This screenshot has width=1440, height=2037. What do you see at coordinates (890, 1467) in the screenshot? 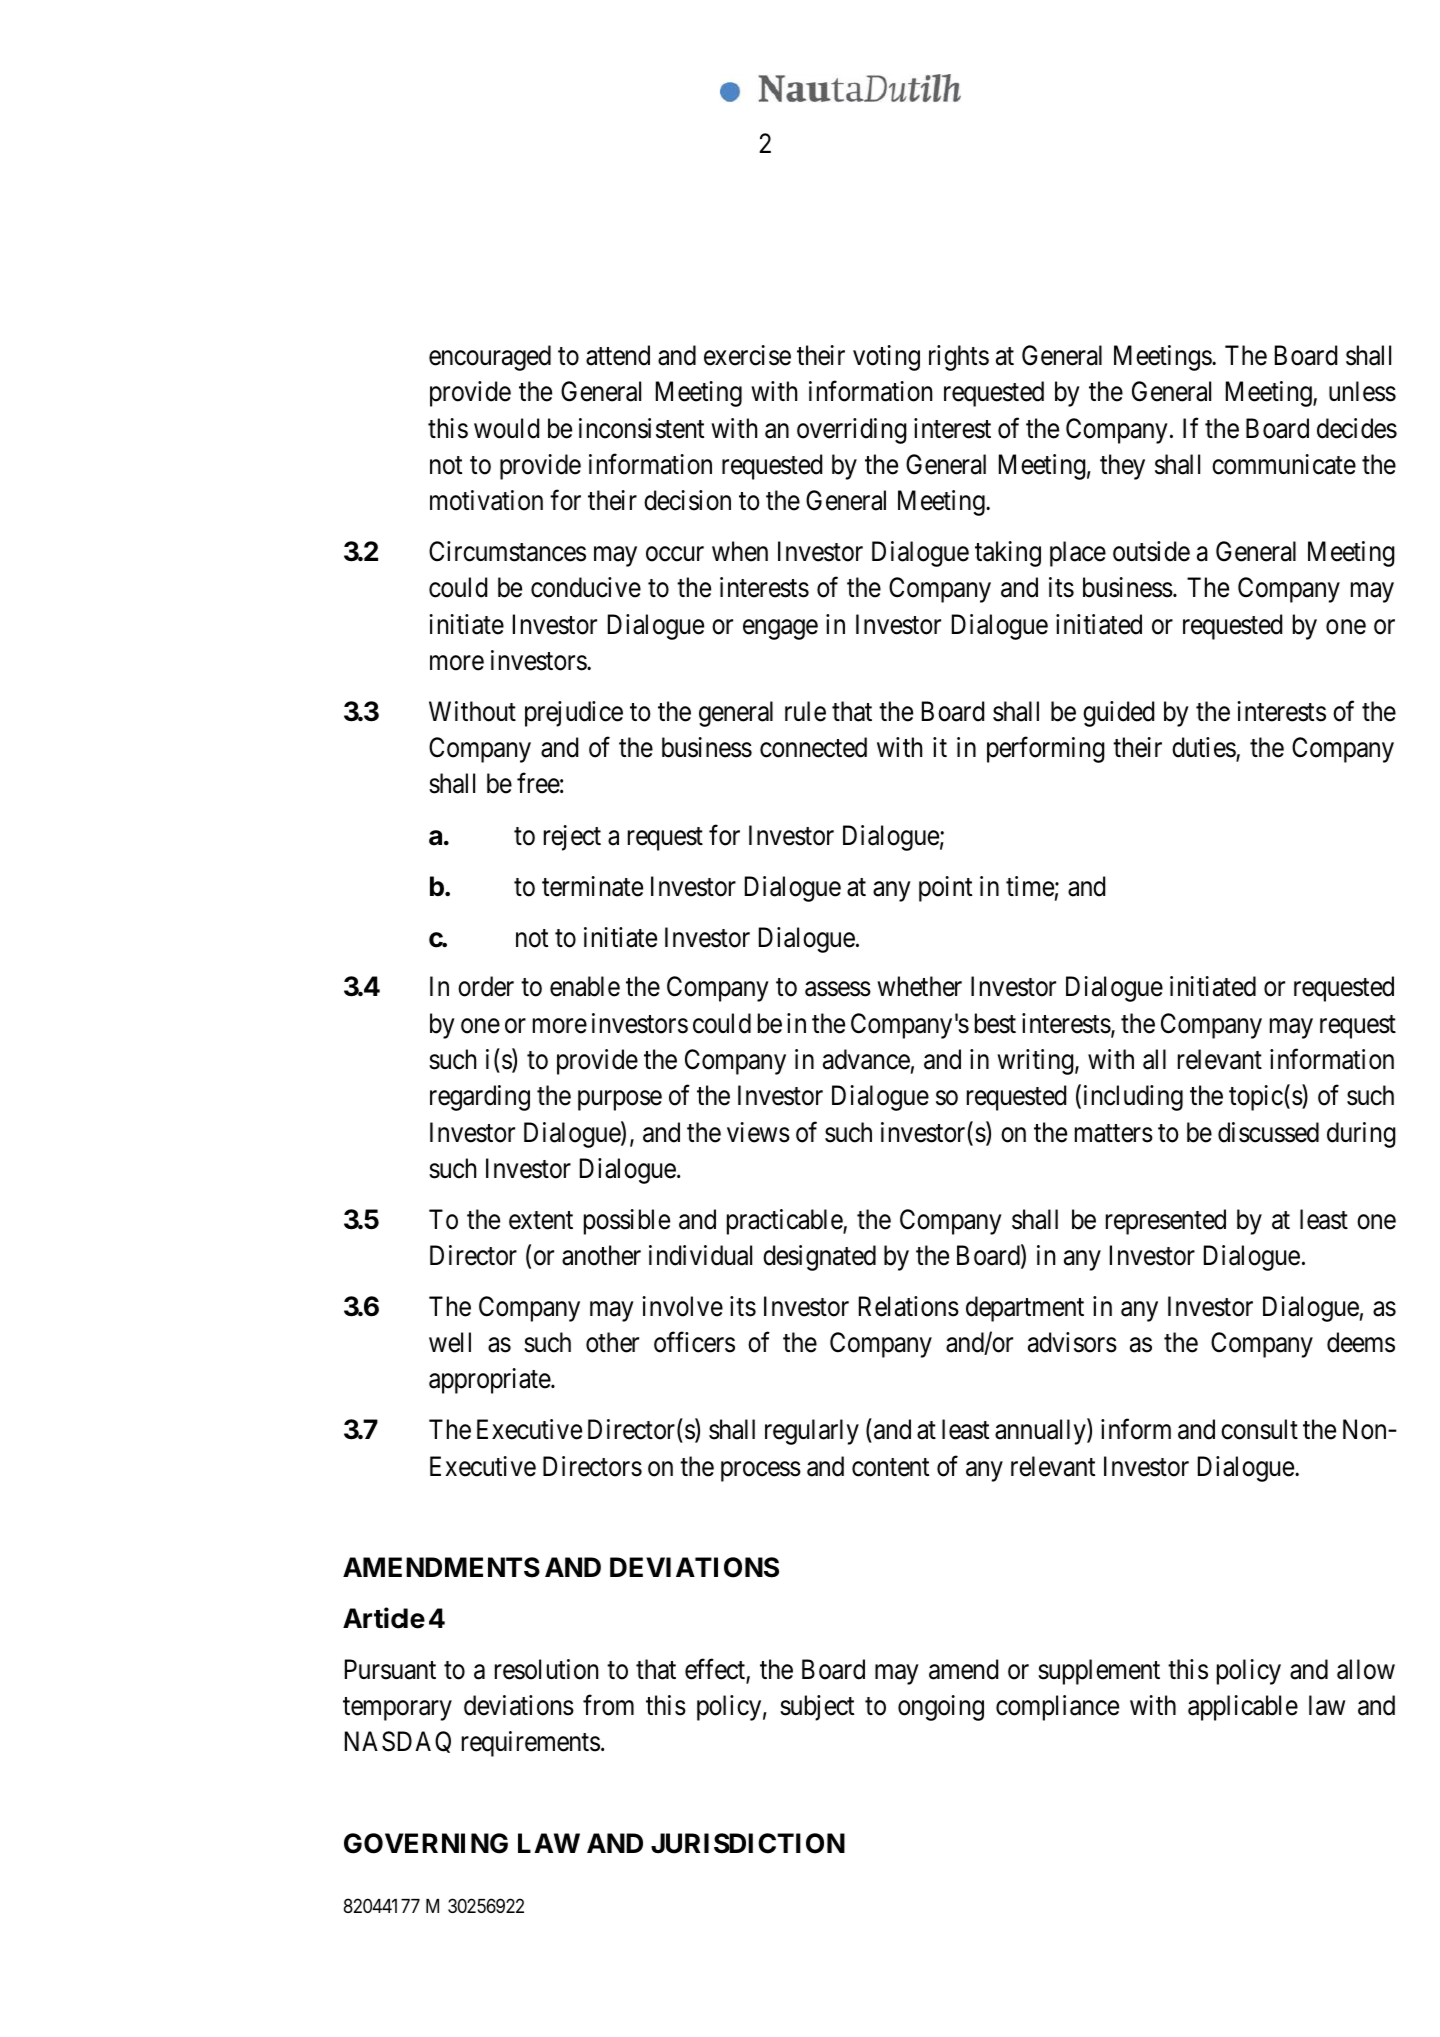
I see `content` at bounding box center [890, 1467].
